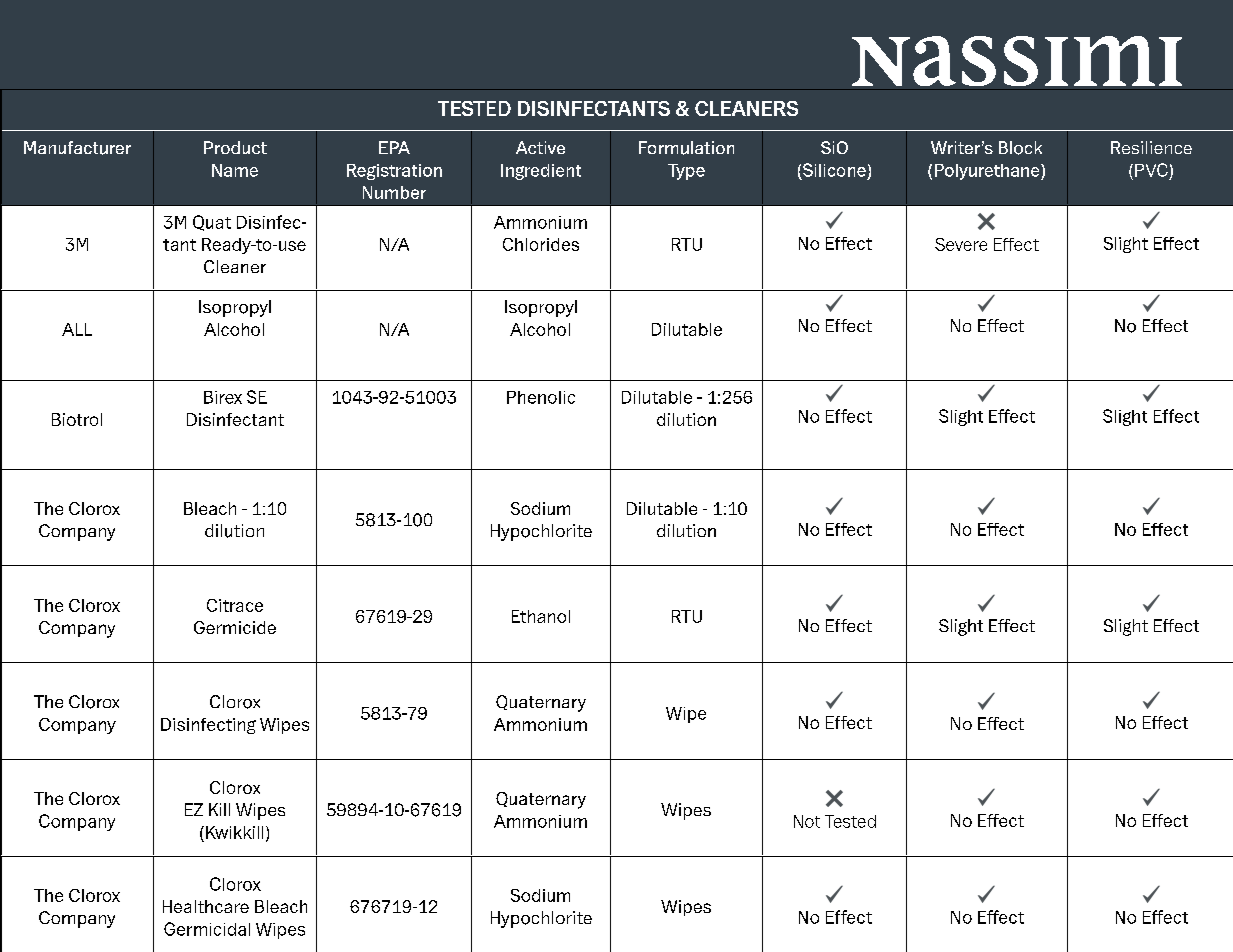 The height and width of the screenshot is (952, 1233). Describe the element at coordinates (541, 616) in the screenshot. I see `Ethanol` at that location.
